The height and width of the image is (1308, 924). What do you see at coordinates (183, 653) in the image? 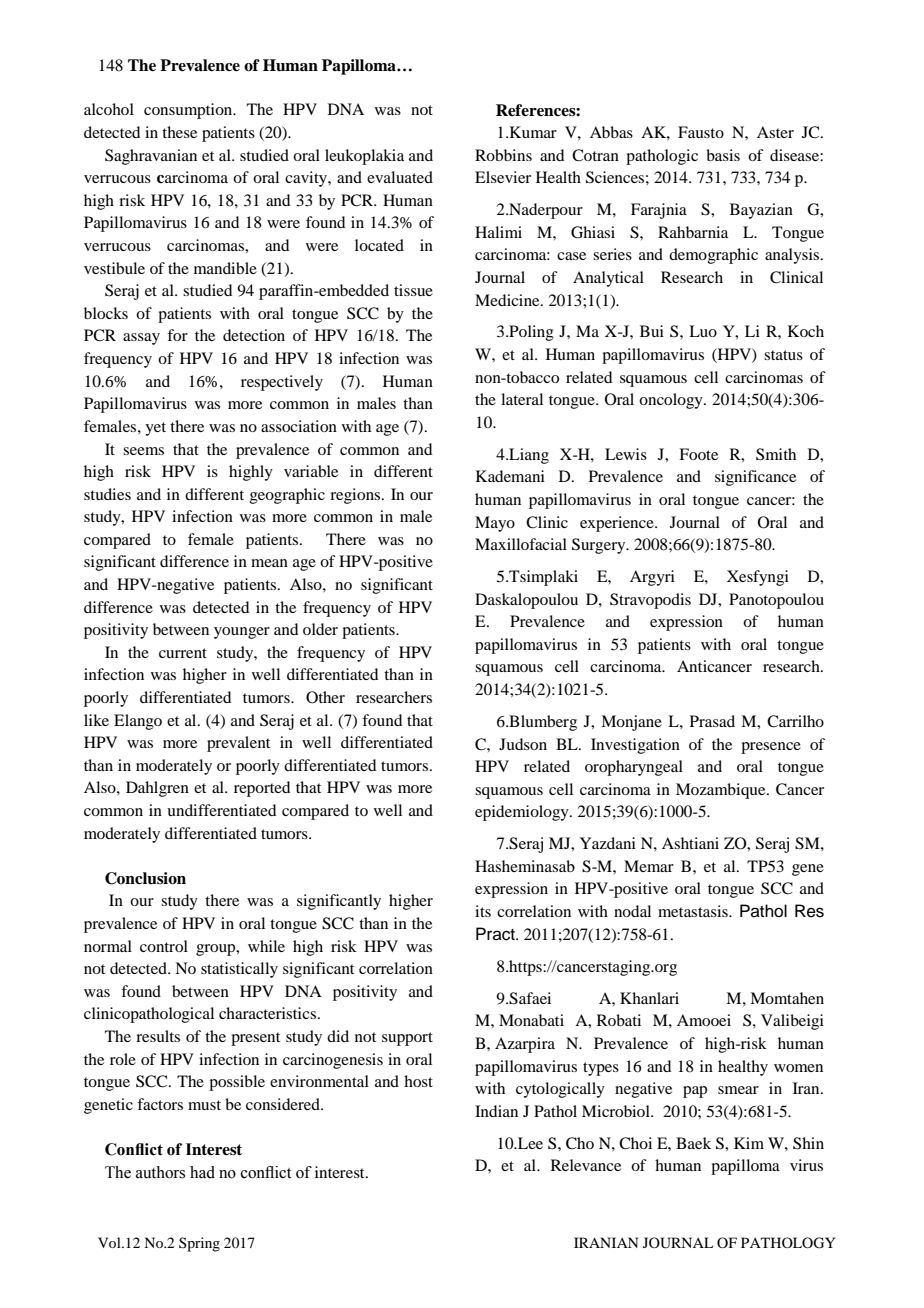
I see `current` at bounding box center [183, 653].
